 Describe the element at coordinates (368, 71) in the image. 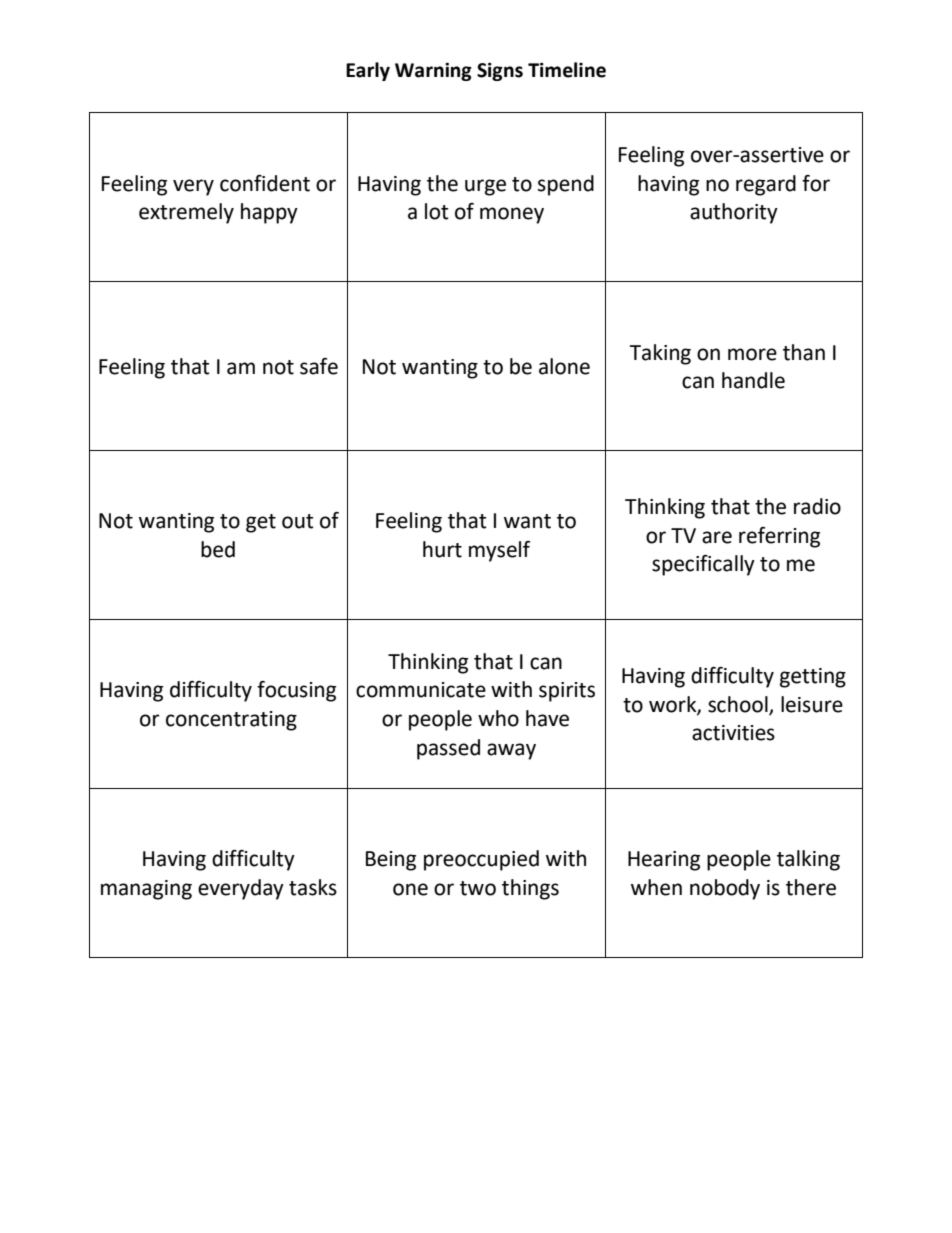

I see `Early` at that location.
